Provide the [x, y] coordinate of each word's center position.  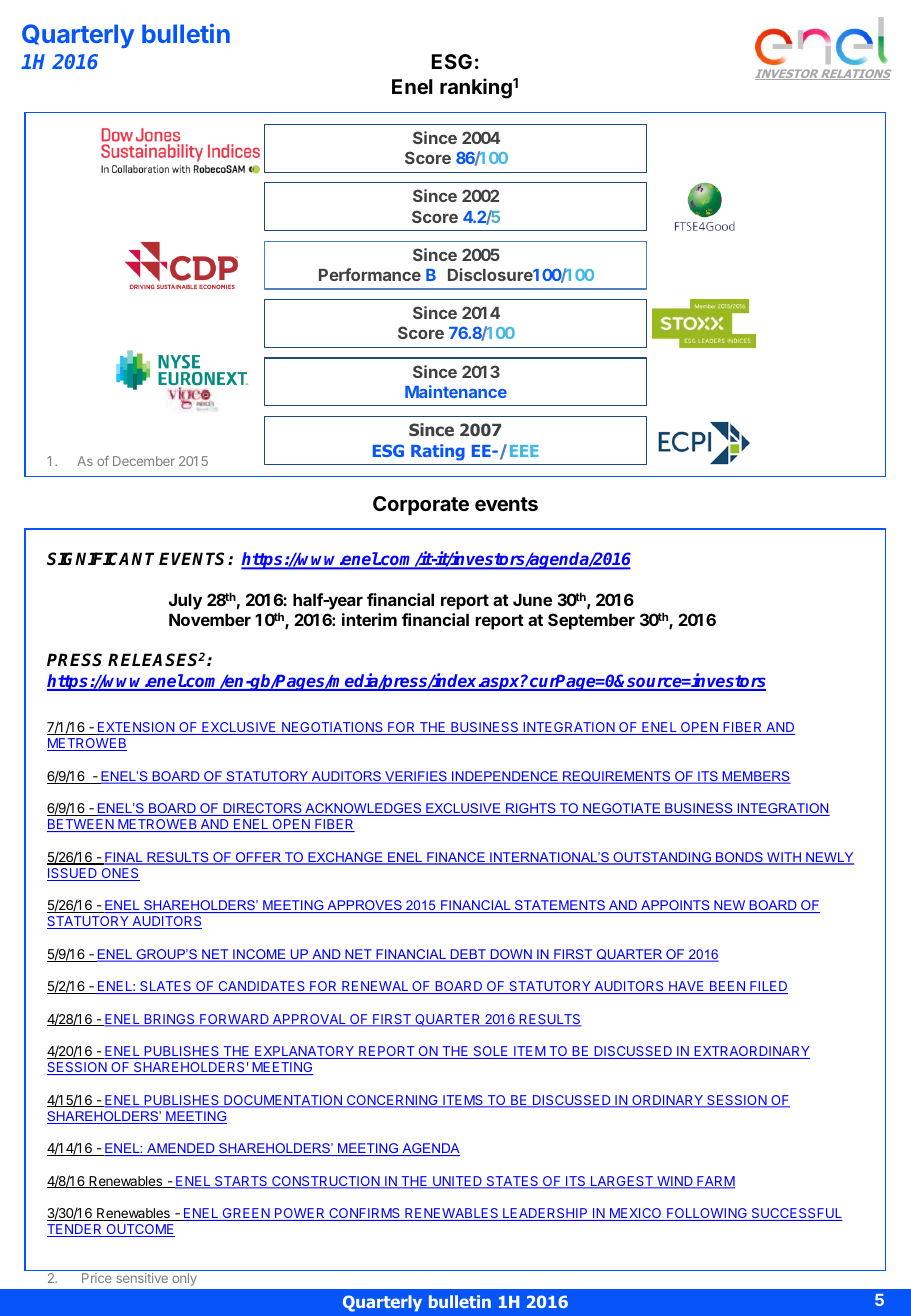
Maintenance [456, 391]
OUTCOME [139, 1230]
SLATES [166, 987]
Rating [438, 452]
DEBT [468, 955]
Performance [370, 274]
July [185, 601]
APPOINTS [675, 906]
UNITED [457, 1182]
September [591, 621]
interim [369, 619]
